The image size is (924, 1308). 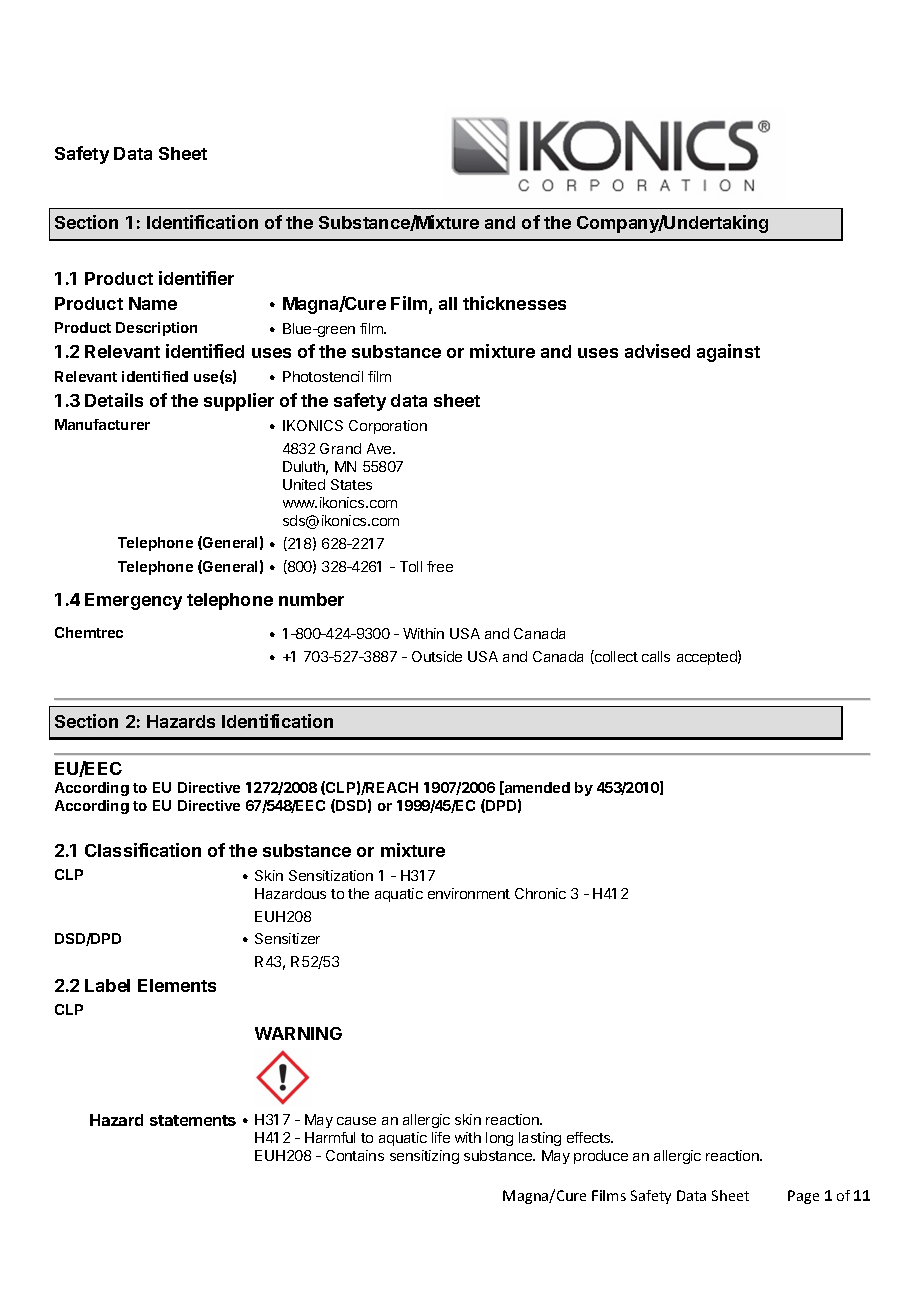 I want to click on collect, so click(x=615, y=657).
